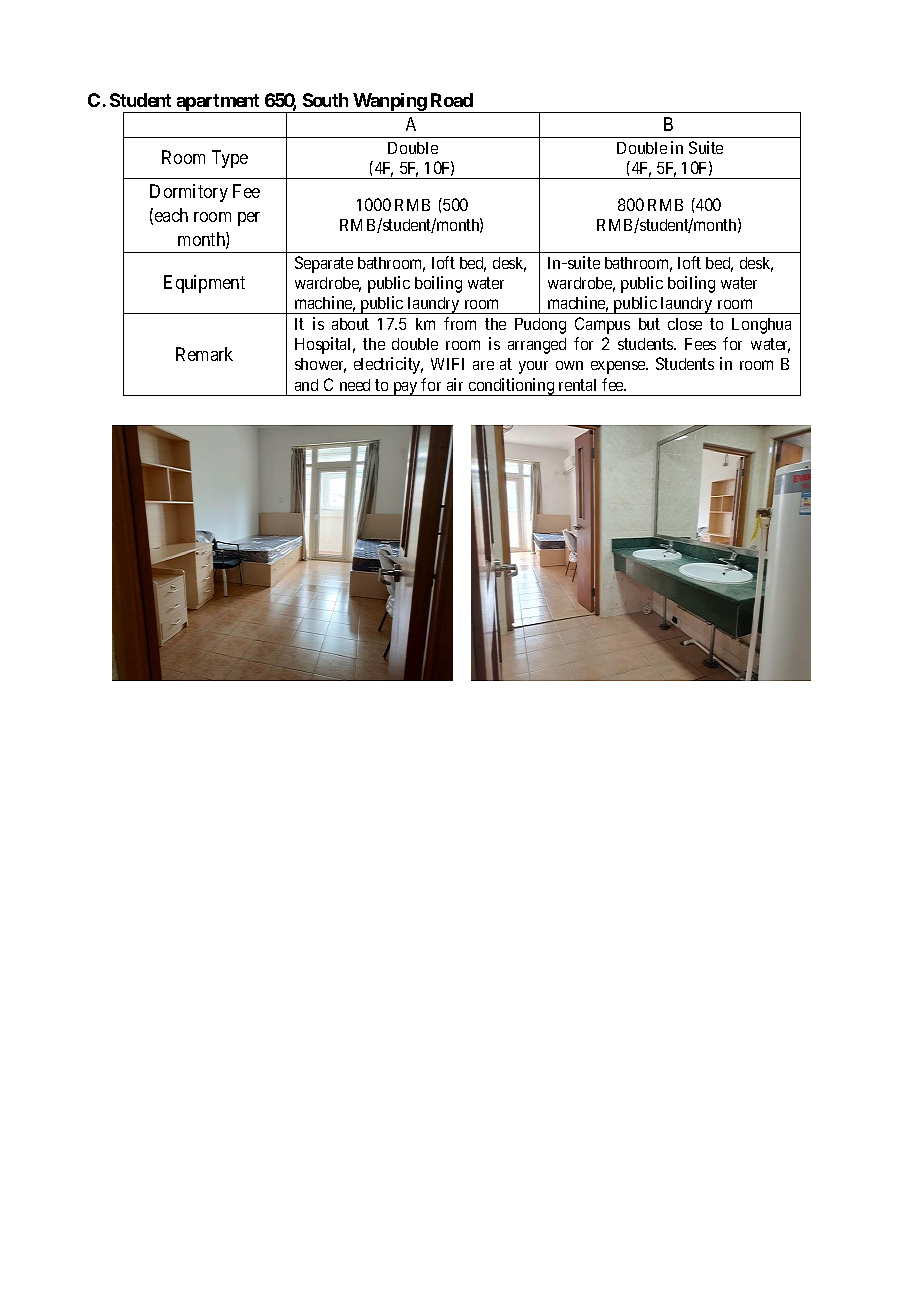  What do you see at coordinates (324, 264) in the page?
I see `Separate` at bounding box center [324, 264].
